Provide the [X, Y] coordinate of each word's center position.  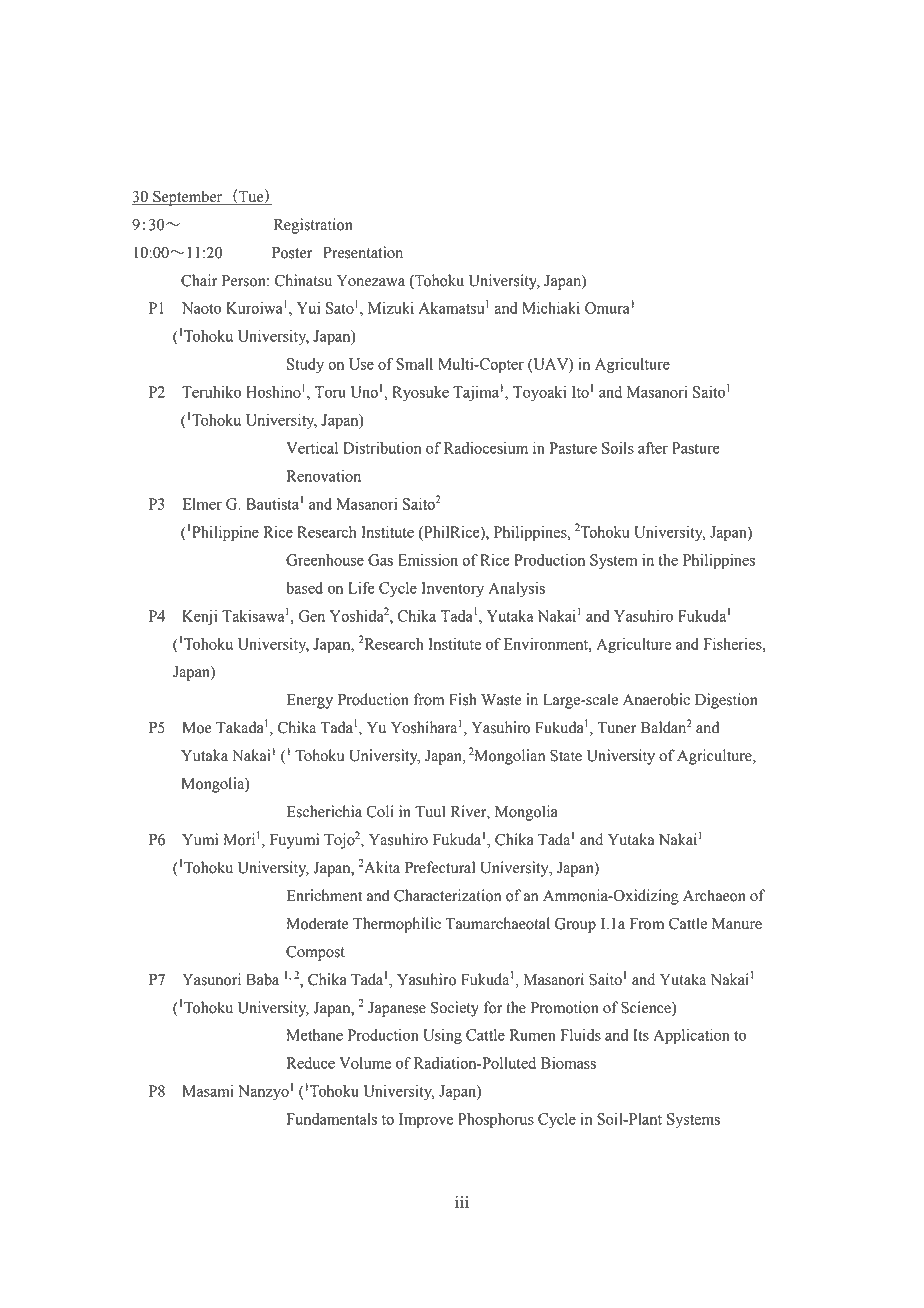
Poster [292, 253]
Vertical [312, 448]
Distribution [382, 448]
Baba [262, 979]
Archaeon [714, 895]
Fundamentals [332, 1119]
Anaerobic [656, 699]
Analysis [517, 589]
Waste [501, 700]
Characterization [447, 895]
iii [462, 1202]
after [653, 448]
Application [691, 1036]
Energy [310, 701]
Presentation [363, 252]
